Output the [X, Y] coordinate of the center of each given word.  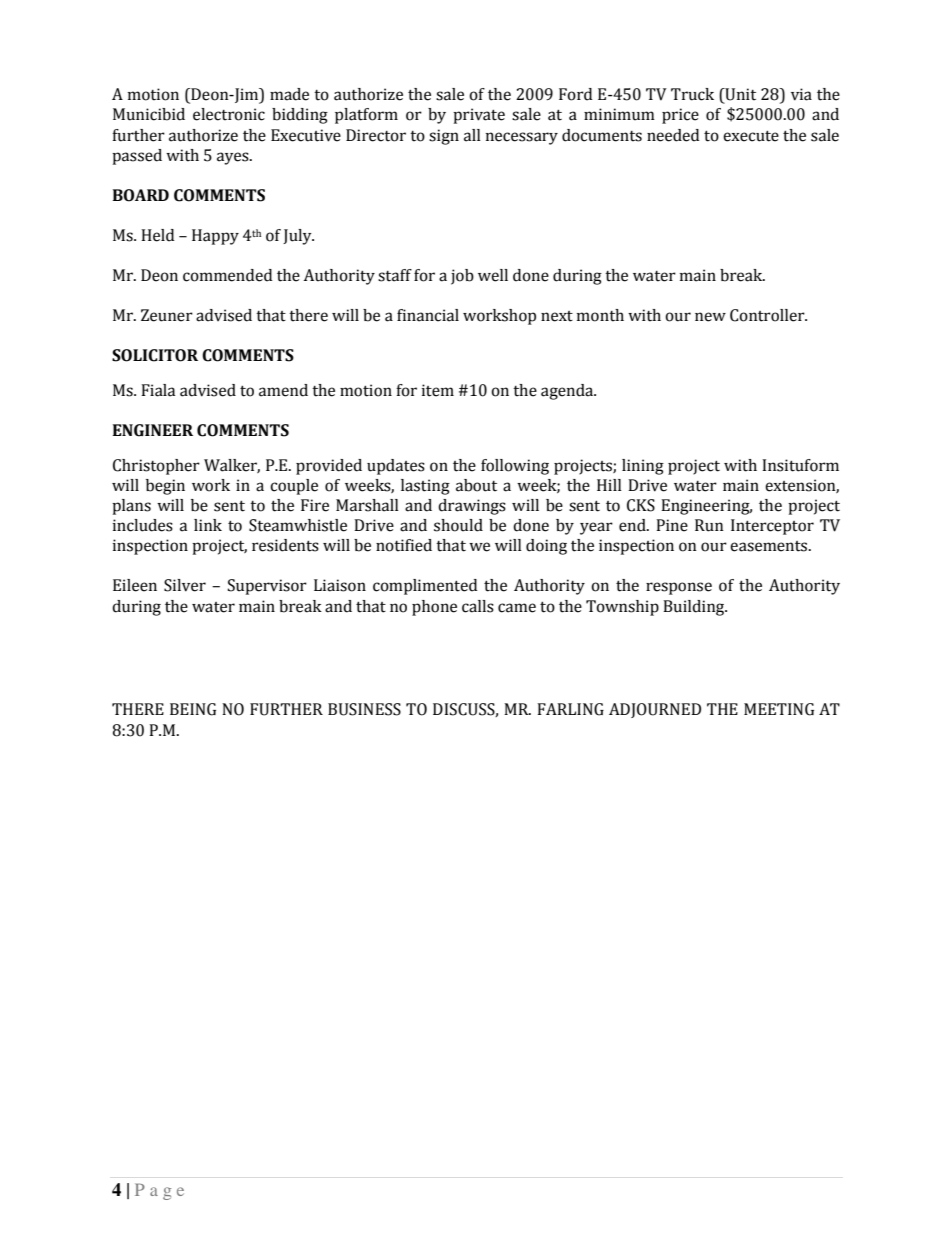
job [462, 277]
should [458, 525]
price [680, 116]
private [479, 116]
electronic [229, 114]
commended [227, 275]
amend [283, 390]
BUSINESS [364, 709]
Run [709, 525]
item [438, 390]
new [710, 317]
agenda [568, 392]
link [208, 525]
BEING [193, 709]
